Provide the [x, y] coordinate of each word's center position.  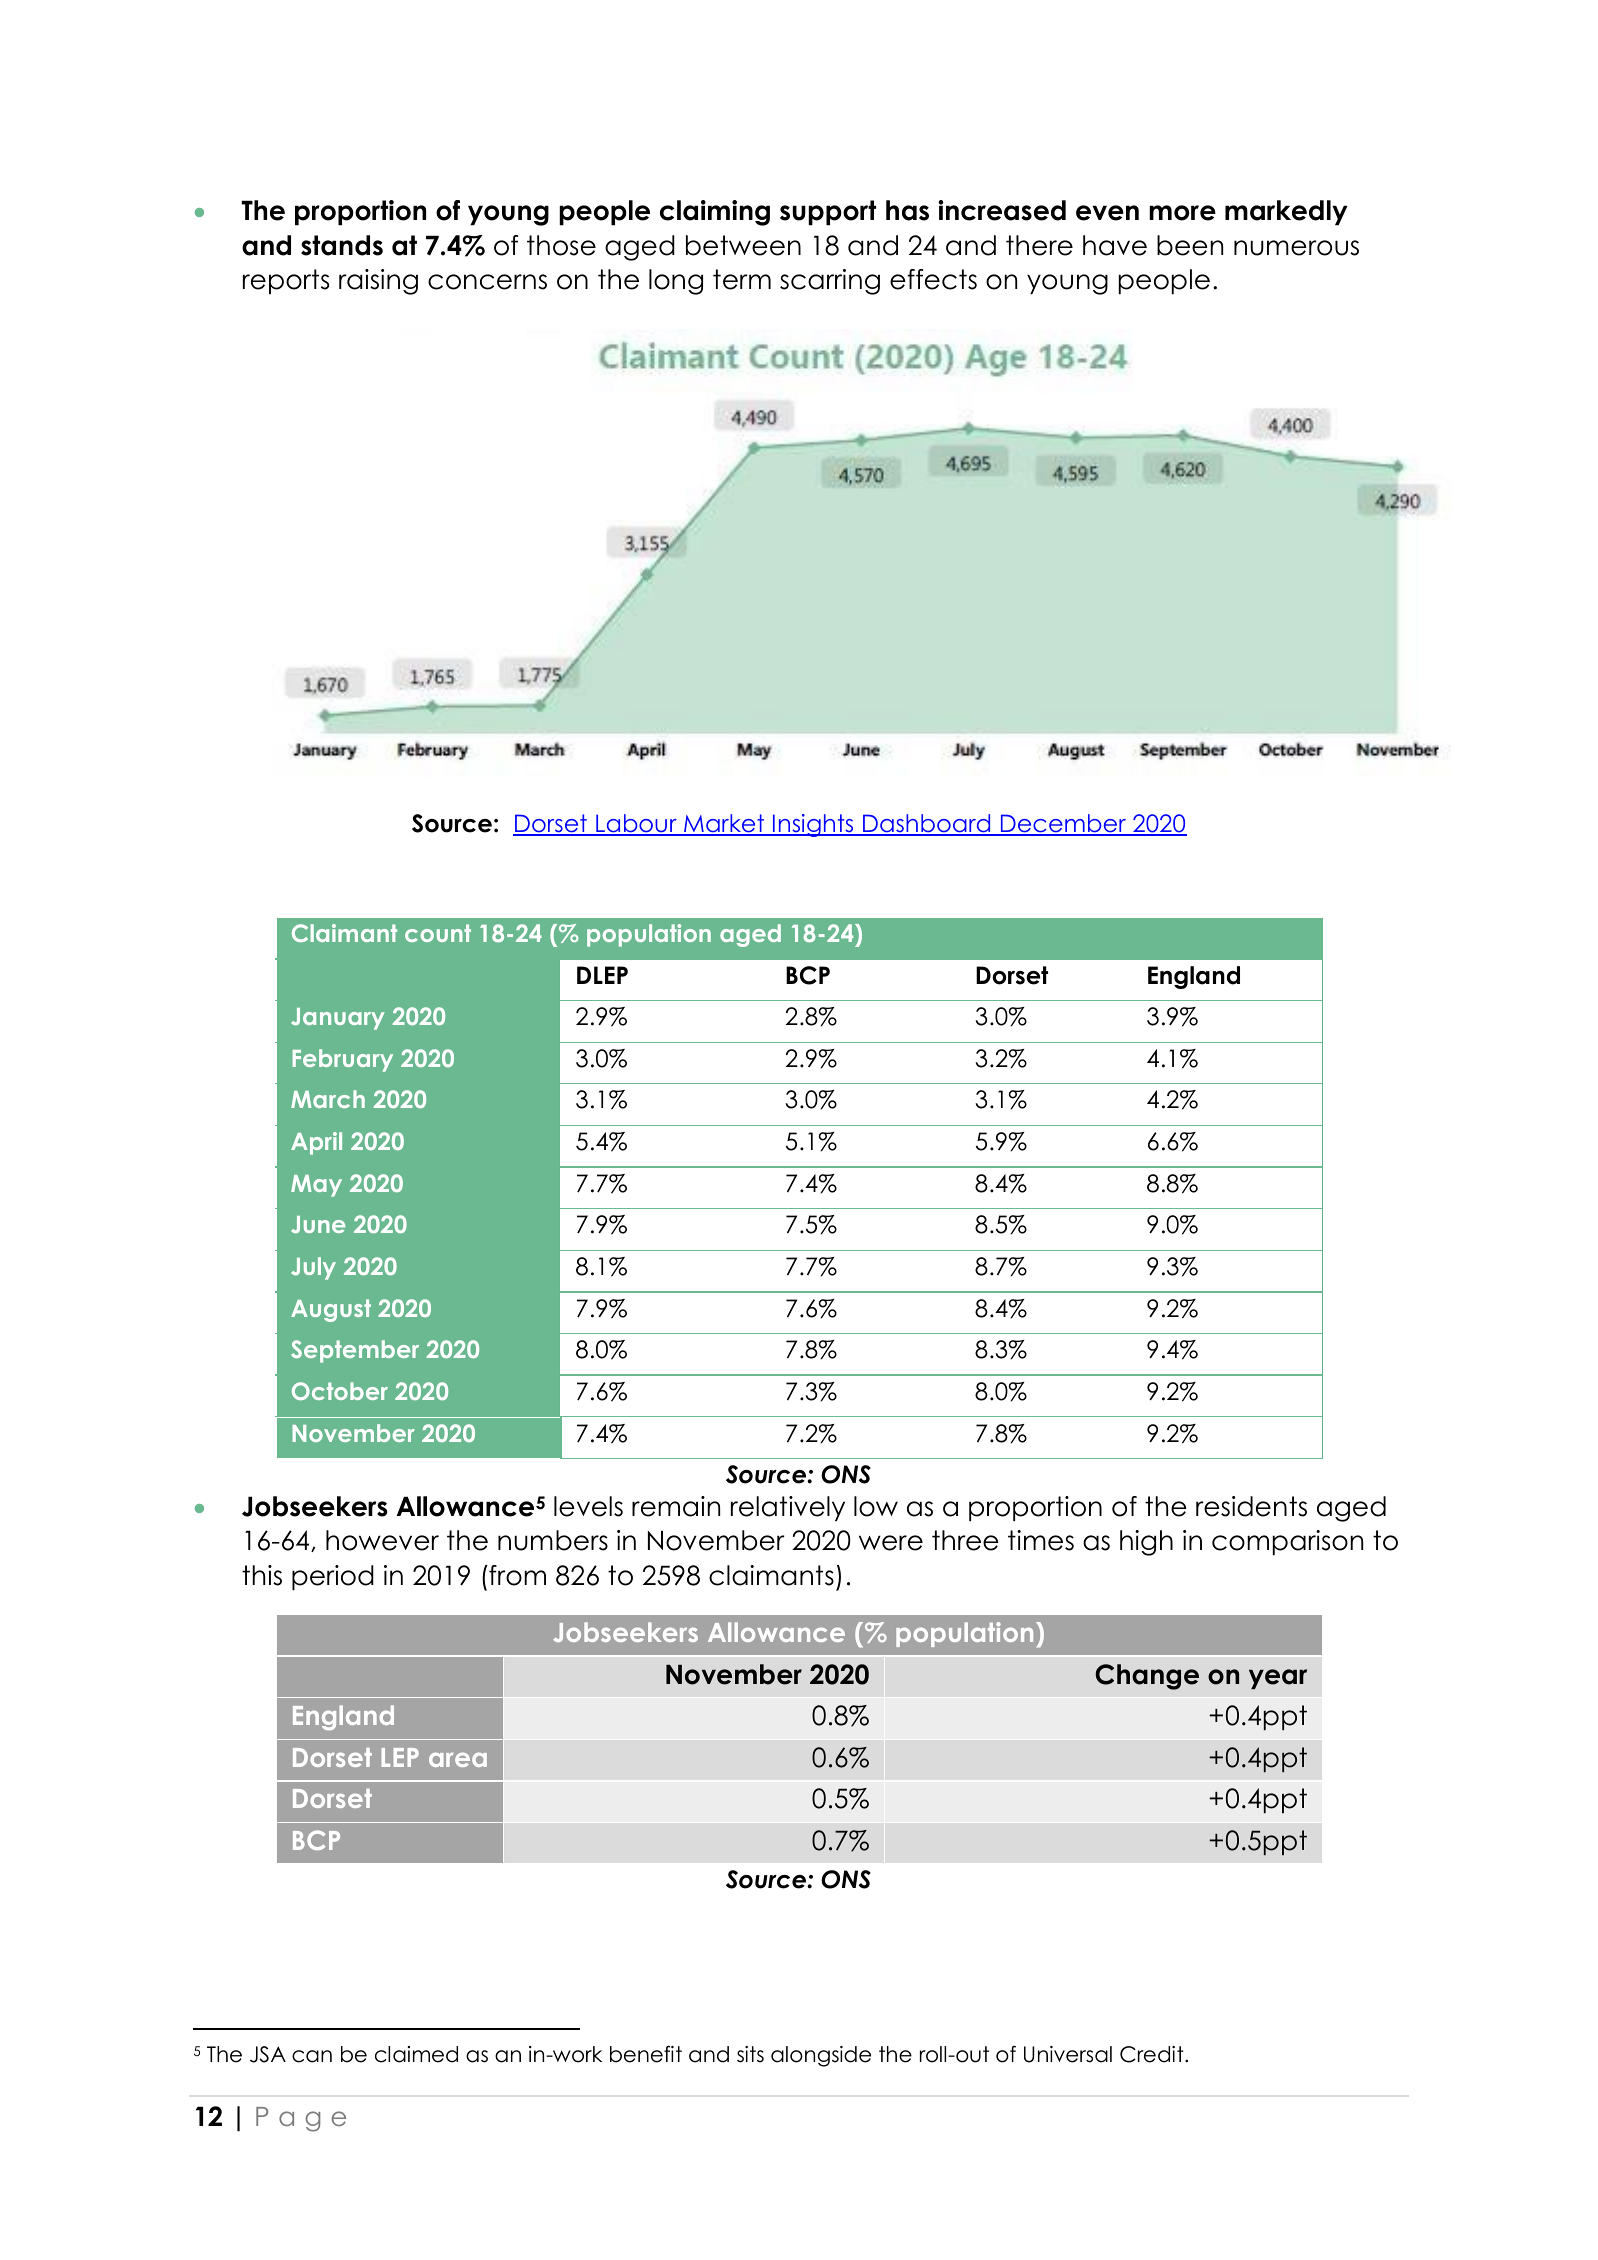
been [1190, 245]
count [438, 933]
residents [1251, 1506]
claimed [416, 2054]
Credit [1153, 2054]
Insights [813, 825]
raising [378, 282]
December [1063, 824]
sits [750, 2054]
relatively [788, 1509]
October [340, 1391]
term [742, 279]
